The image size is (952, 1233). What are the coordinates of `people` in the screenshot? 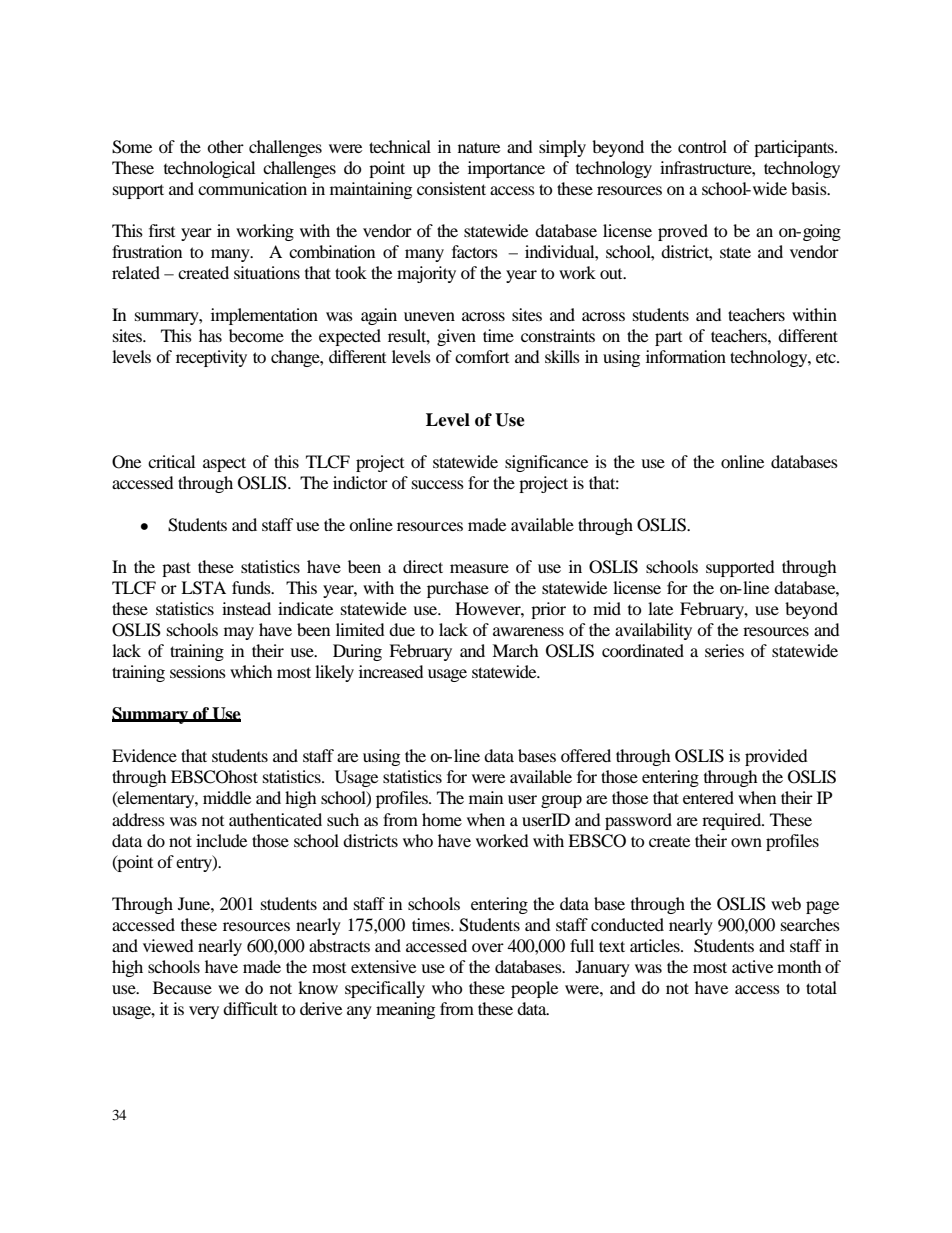 It's located at (534, 989).
